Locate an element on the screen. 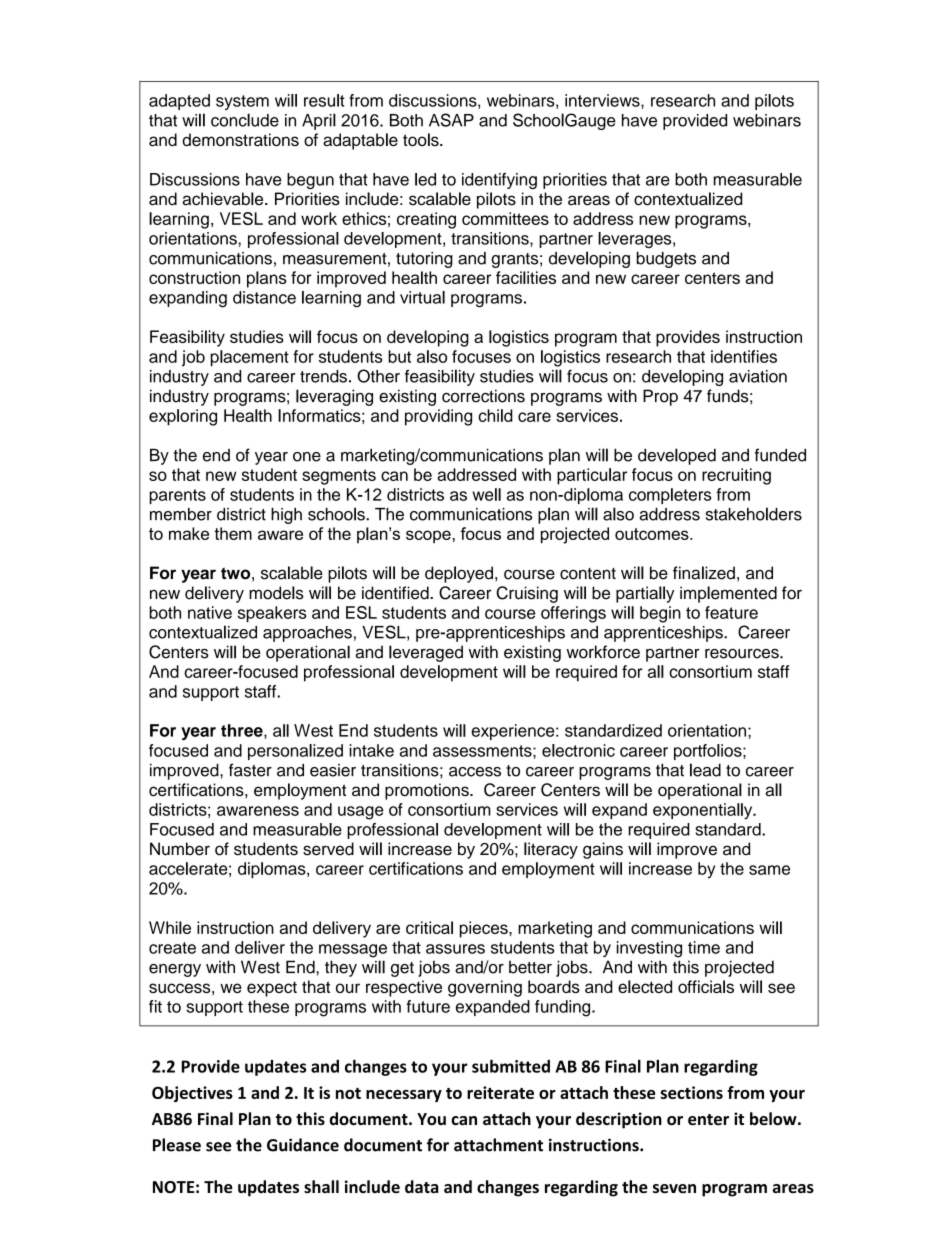 This screenshot has width=952, height=1233. Please is located at coordinates (177, 1145).
